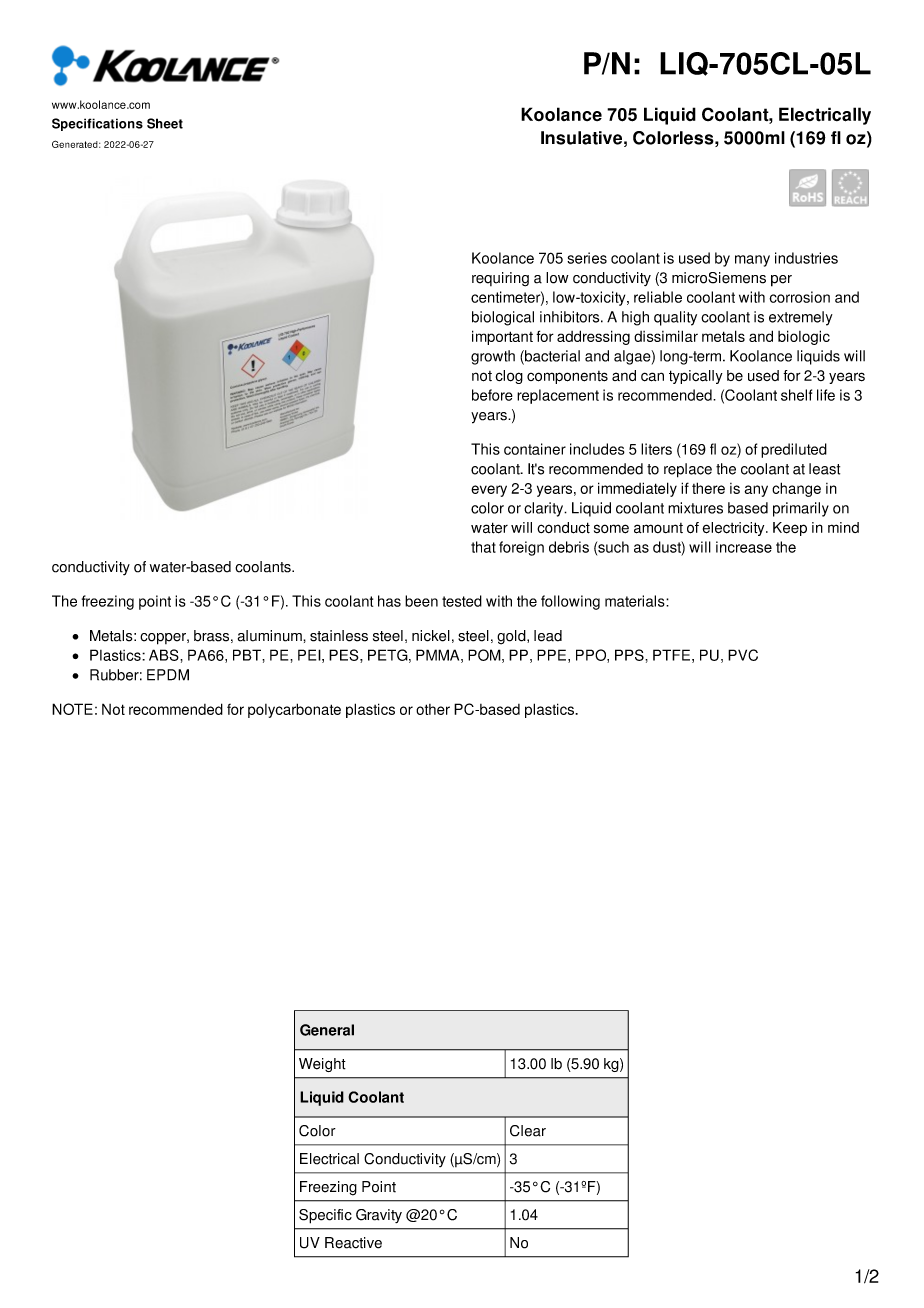 The image size is (924, 1308). I want to click on ABS, so click(165, 655).
